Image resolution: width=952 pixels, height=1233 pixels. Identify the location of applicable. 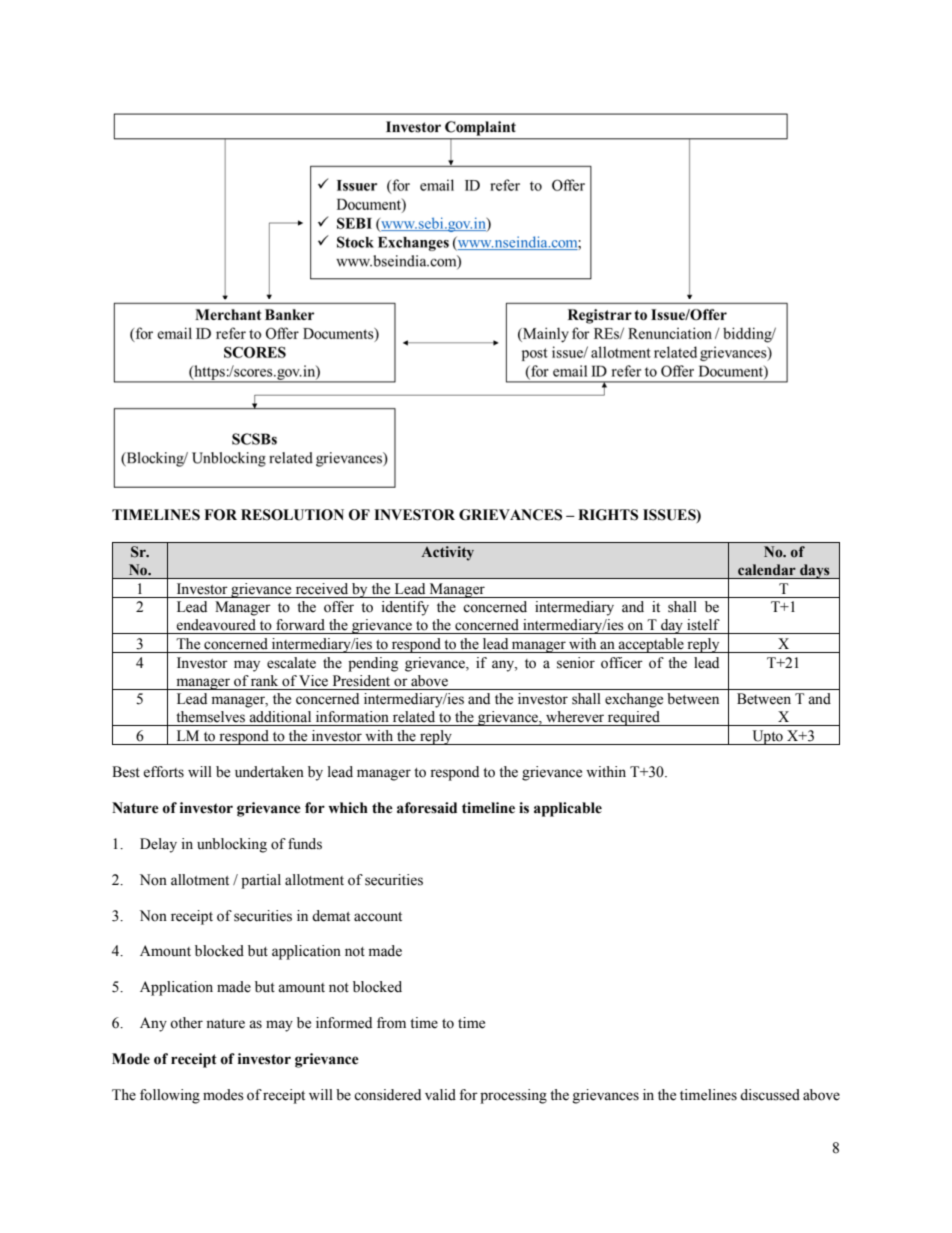
(568, 809).
